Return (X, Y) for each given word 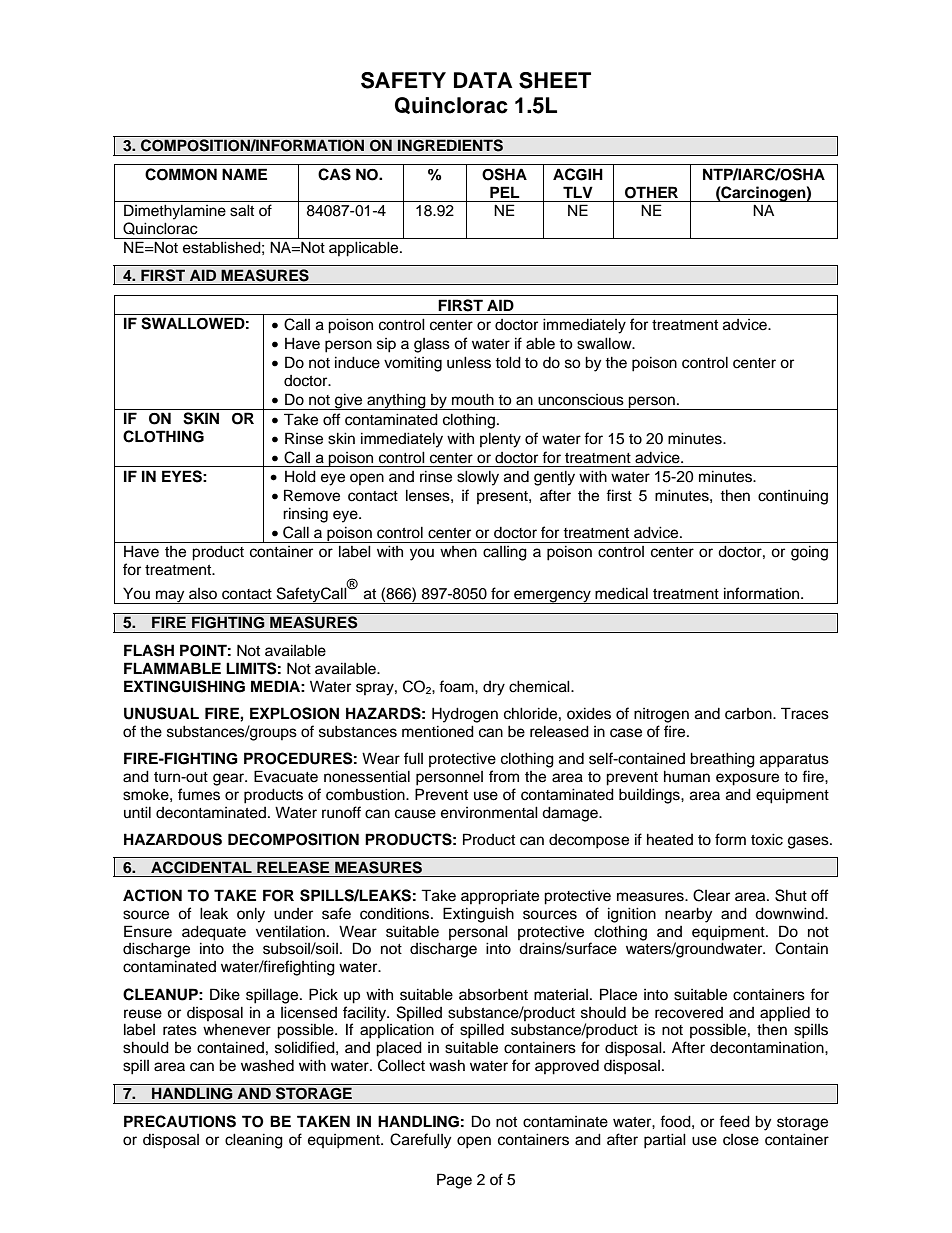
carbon (749, 714)
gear (230, 779)
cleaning (254, 1141)
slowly (478, 478)
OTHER (651, 192)
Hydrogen (465, 715)
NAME (244, 174)
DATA (483, 80)
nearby (688, 915)
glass (432, 345)
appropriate (500, 897)
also (203, 594)
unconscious (581, 400)
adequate (214, 933)
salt (242, 210)
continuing (793, 497)
